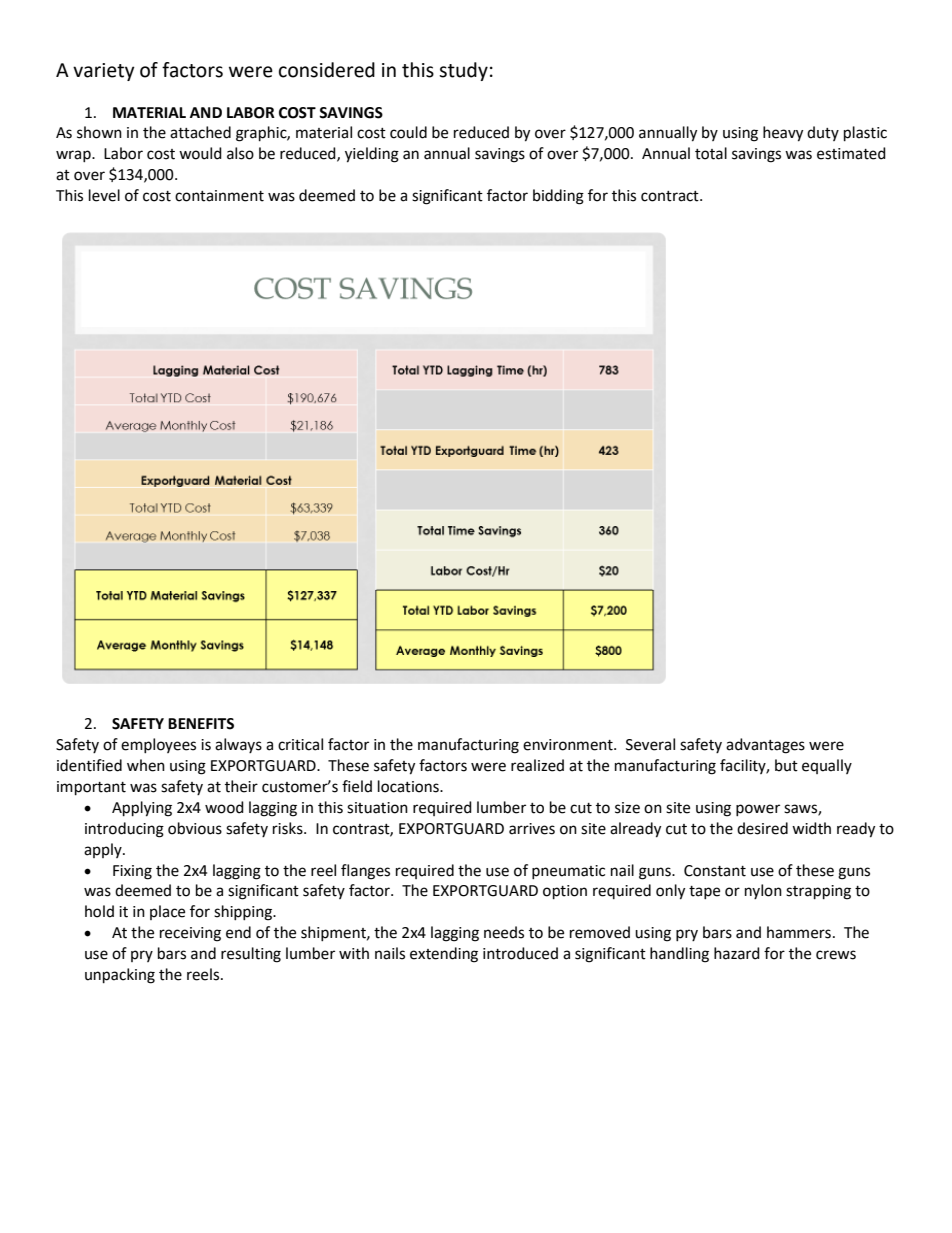  I want to click on extending, so click(444, 955).
